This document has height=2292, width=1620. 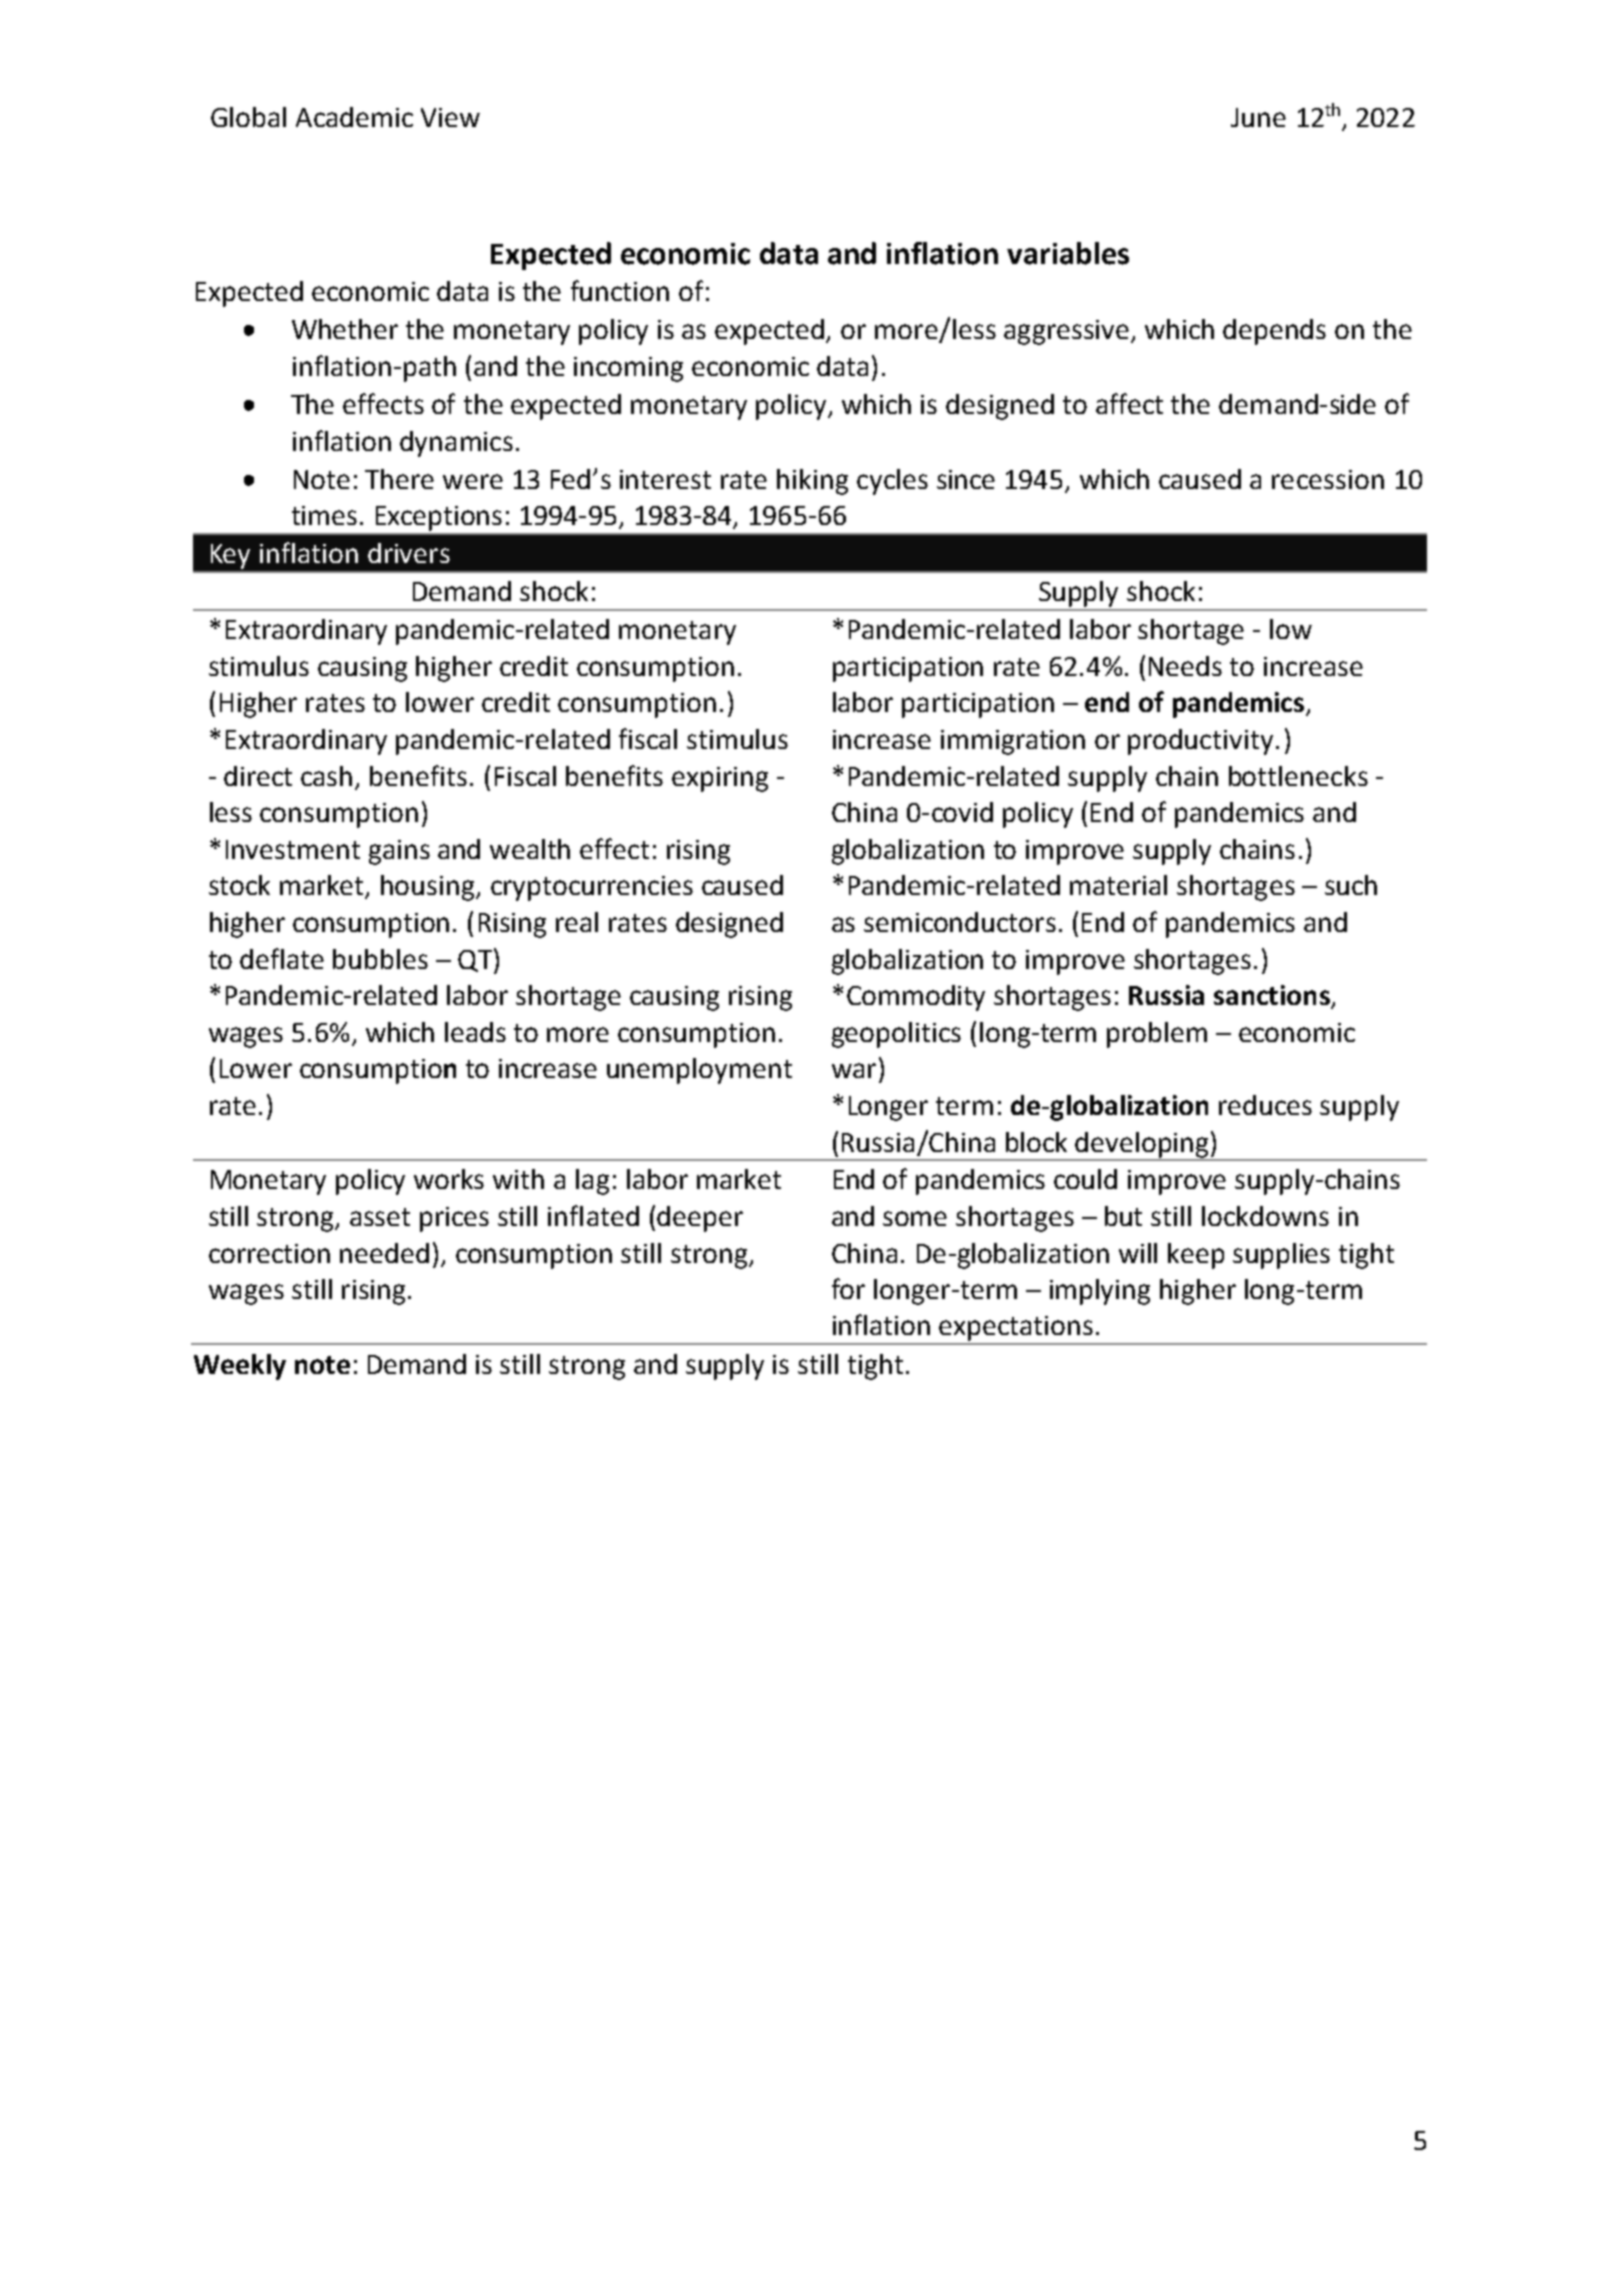 What do you see at coordinates (380, 959) in the document?
I see `bubbles` at bounding box center [380, 959].
